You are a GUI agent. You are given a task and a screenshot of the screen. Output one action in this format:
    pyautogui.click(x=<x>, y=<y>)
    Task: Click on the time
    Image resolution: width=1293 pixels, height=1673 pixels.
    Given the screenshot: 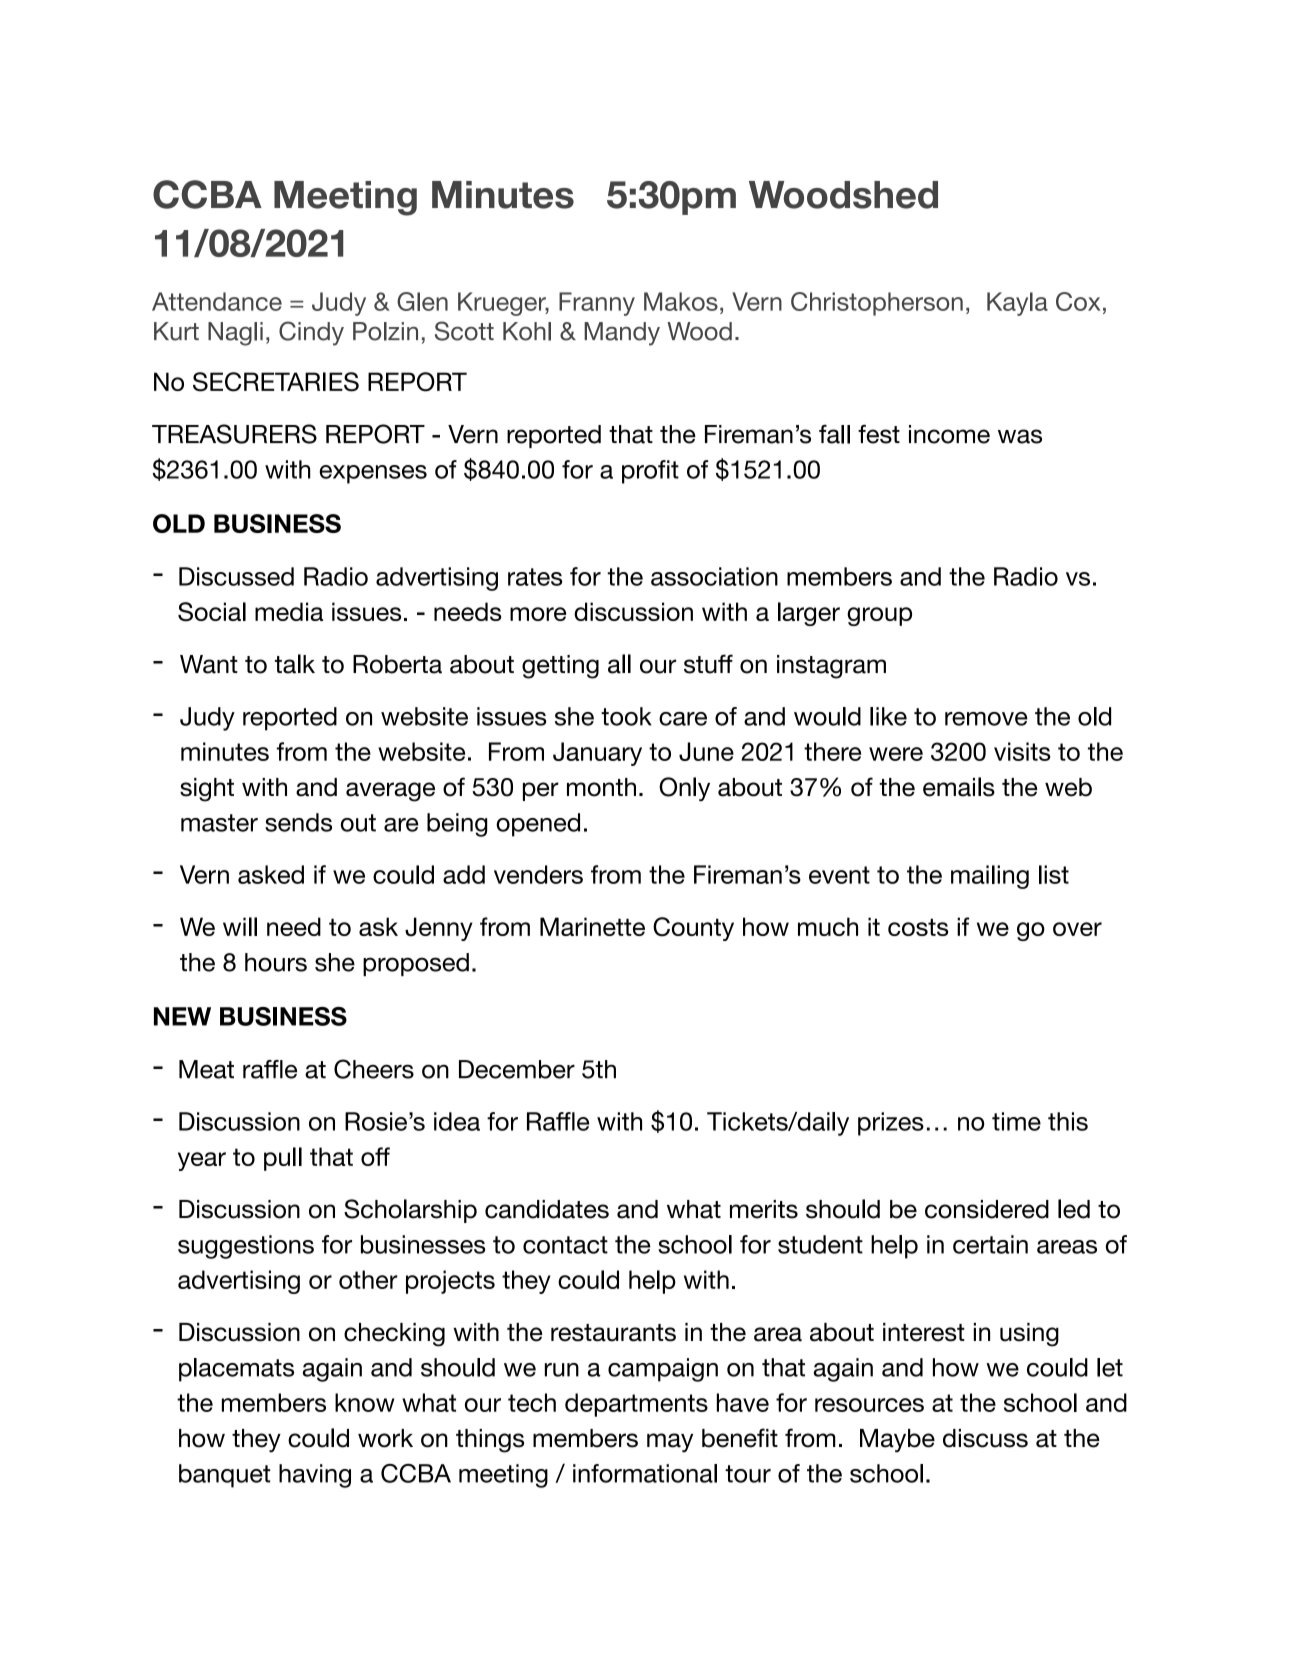 What is the action you would take?
    pyautogui.click(x=1016, y=1121)
